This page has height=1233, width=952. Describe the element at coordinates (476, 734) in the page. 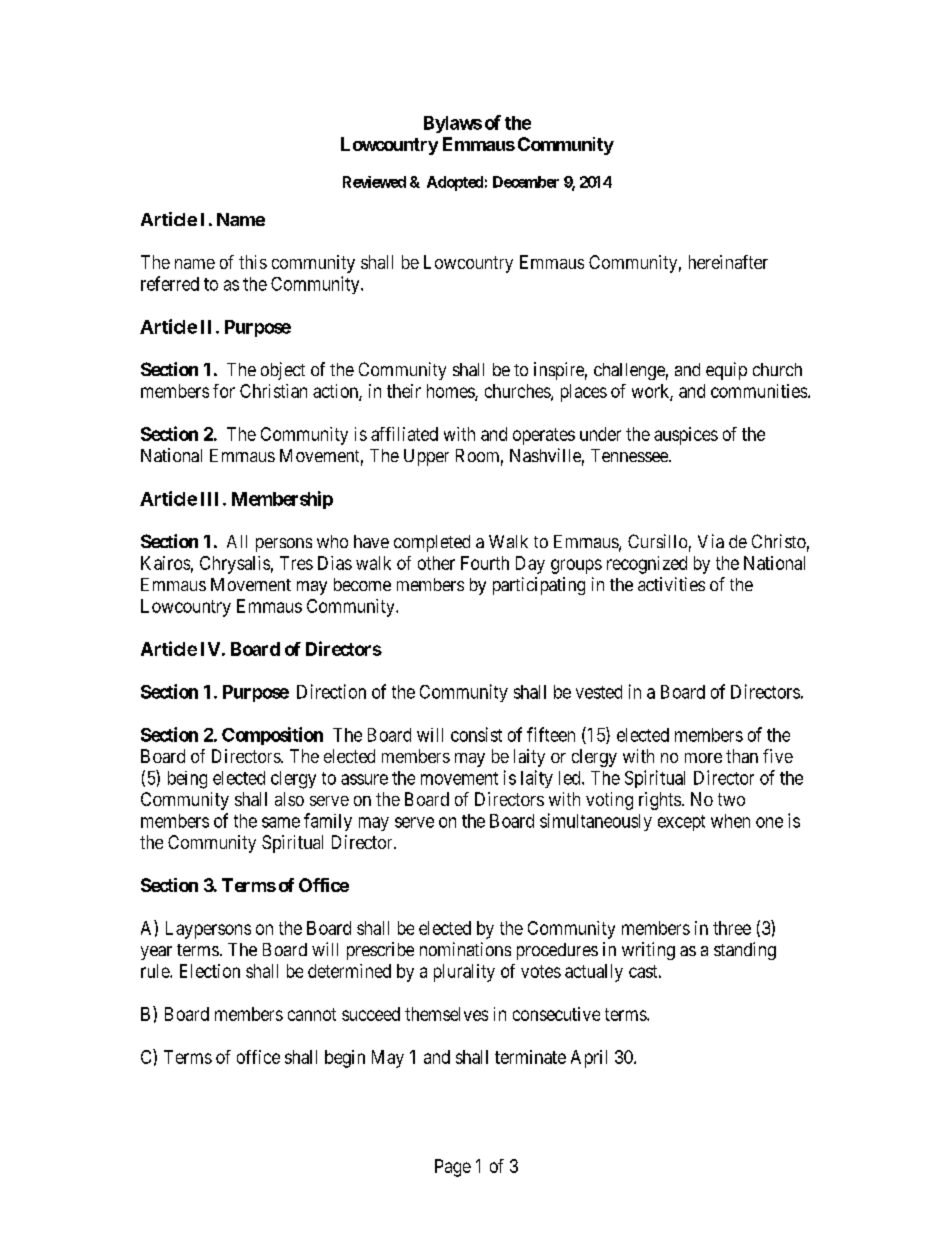

I see `consist` at that location.
